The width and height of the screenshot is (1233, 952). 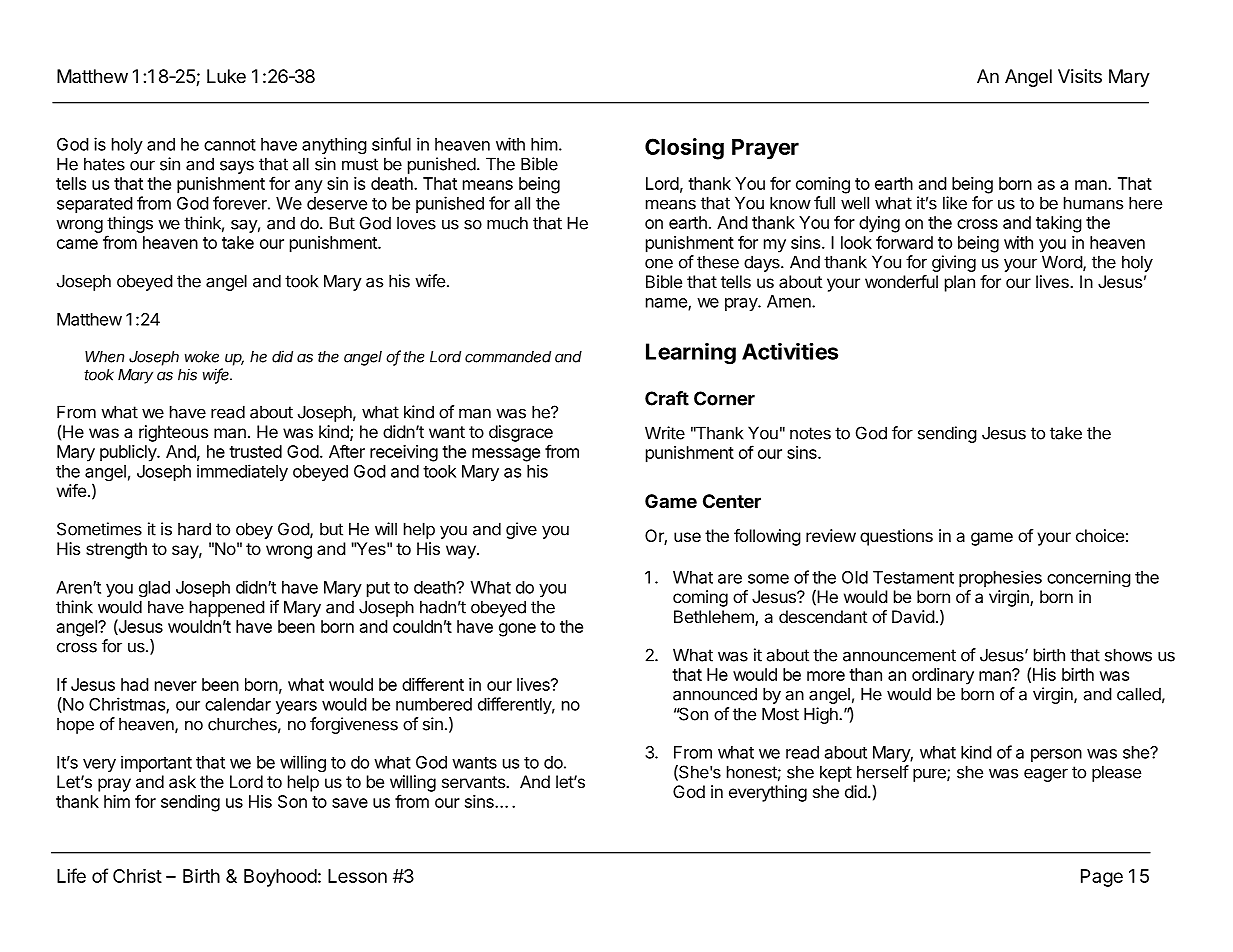 What do you see at coordinates (202, 357) in the screenshot?
I see `woke` at bounding box center [202, 357].
